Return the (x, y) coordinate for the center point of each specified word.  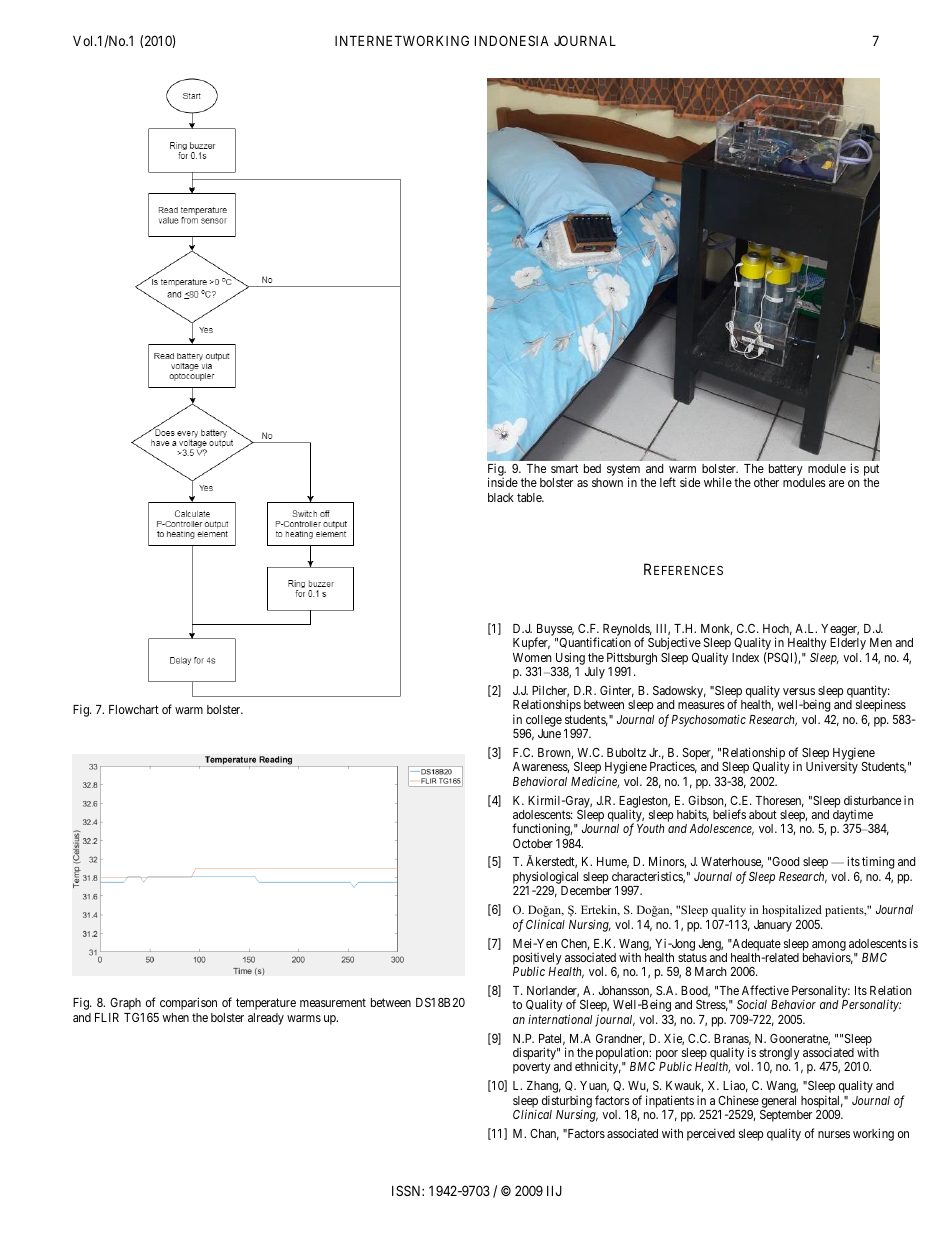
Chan (544, 1134)
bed (592, 468)
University (832, 768)
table (530, 497)
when (175, 1017)
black (501, 497)
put (871, 471)
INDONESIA (512, 40)
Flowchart (134, 709)
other (766, 482)
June (549, 733)
